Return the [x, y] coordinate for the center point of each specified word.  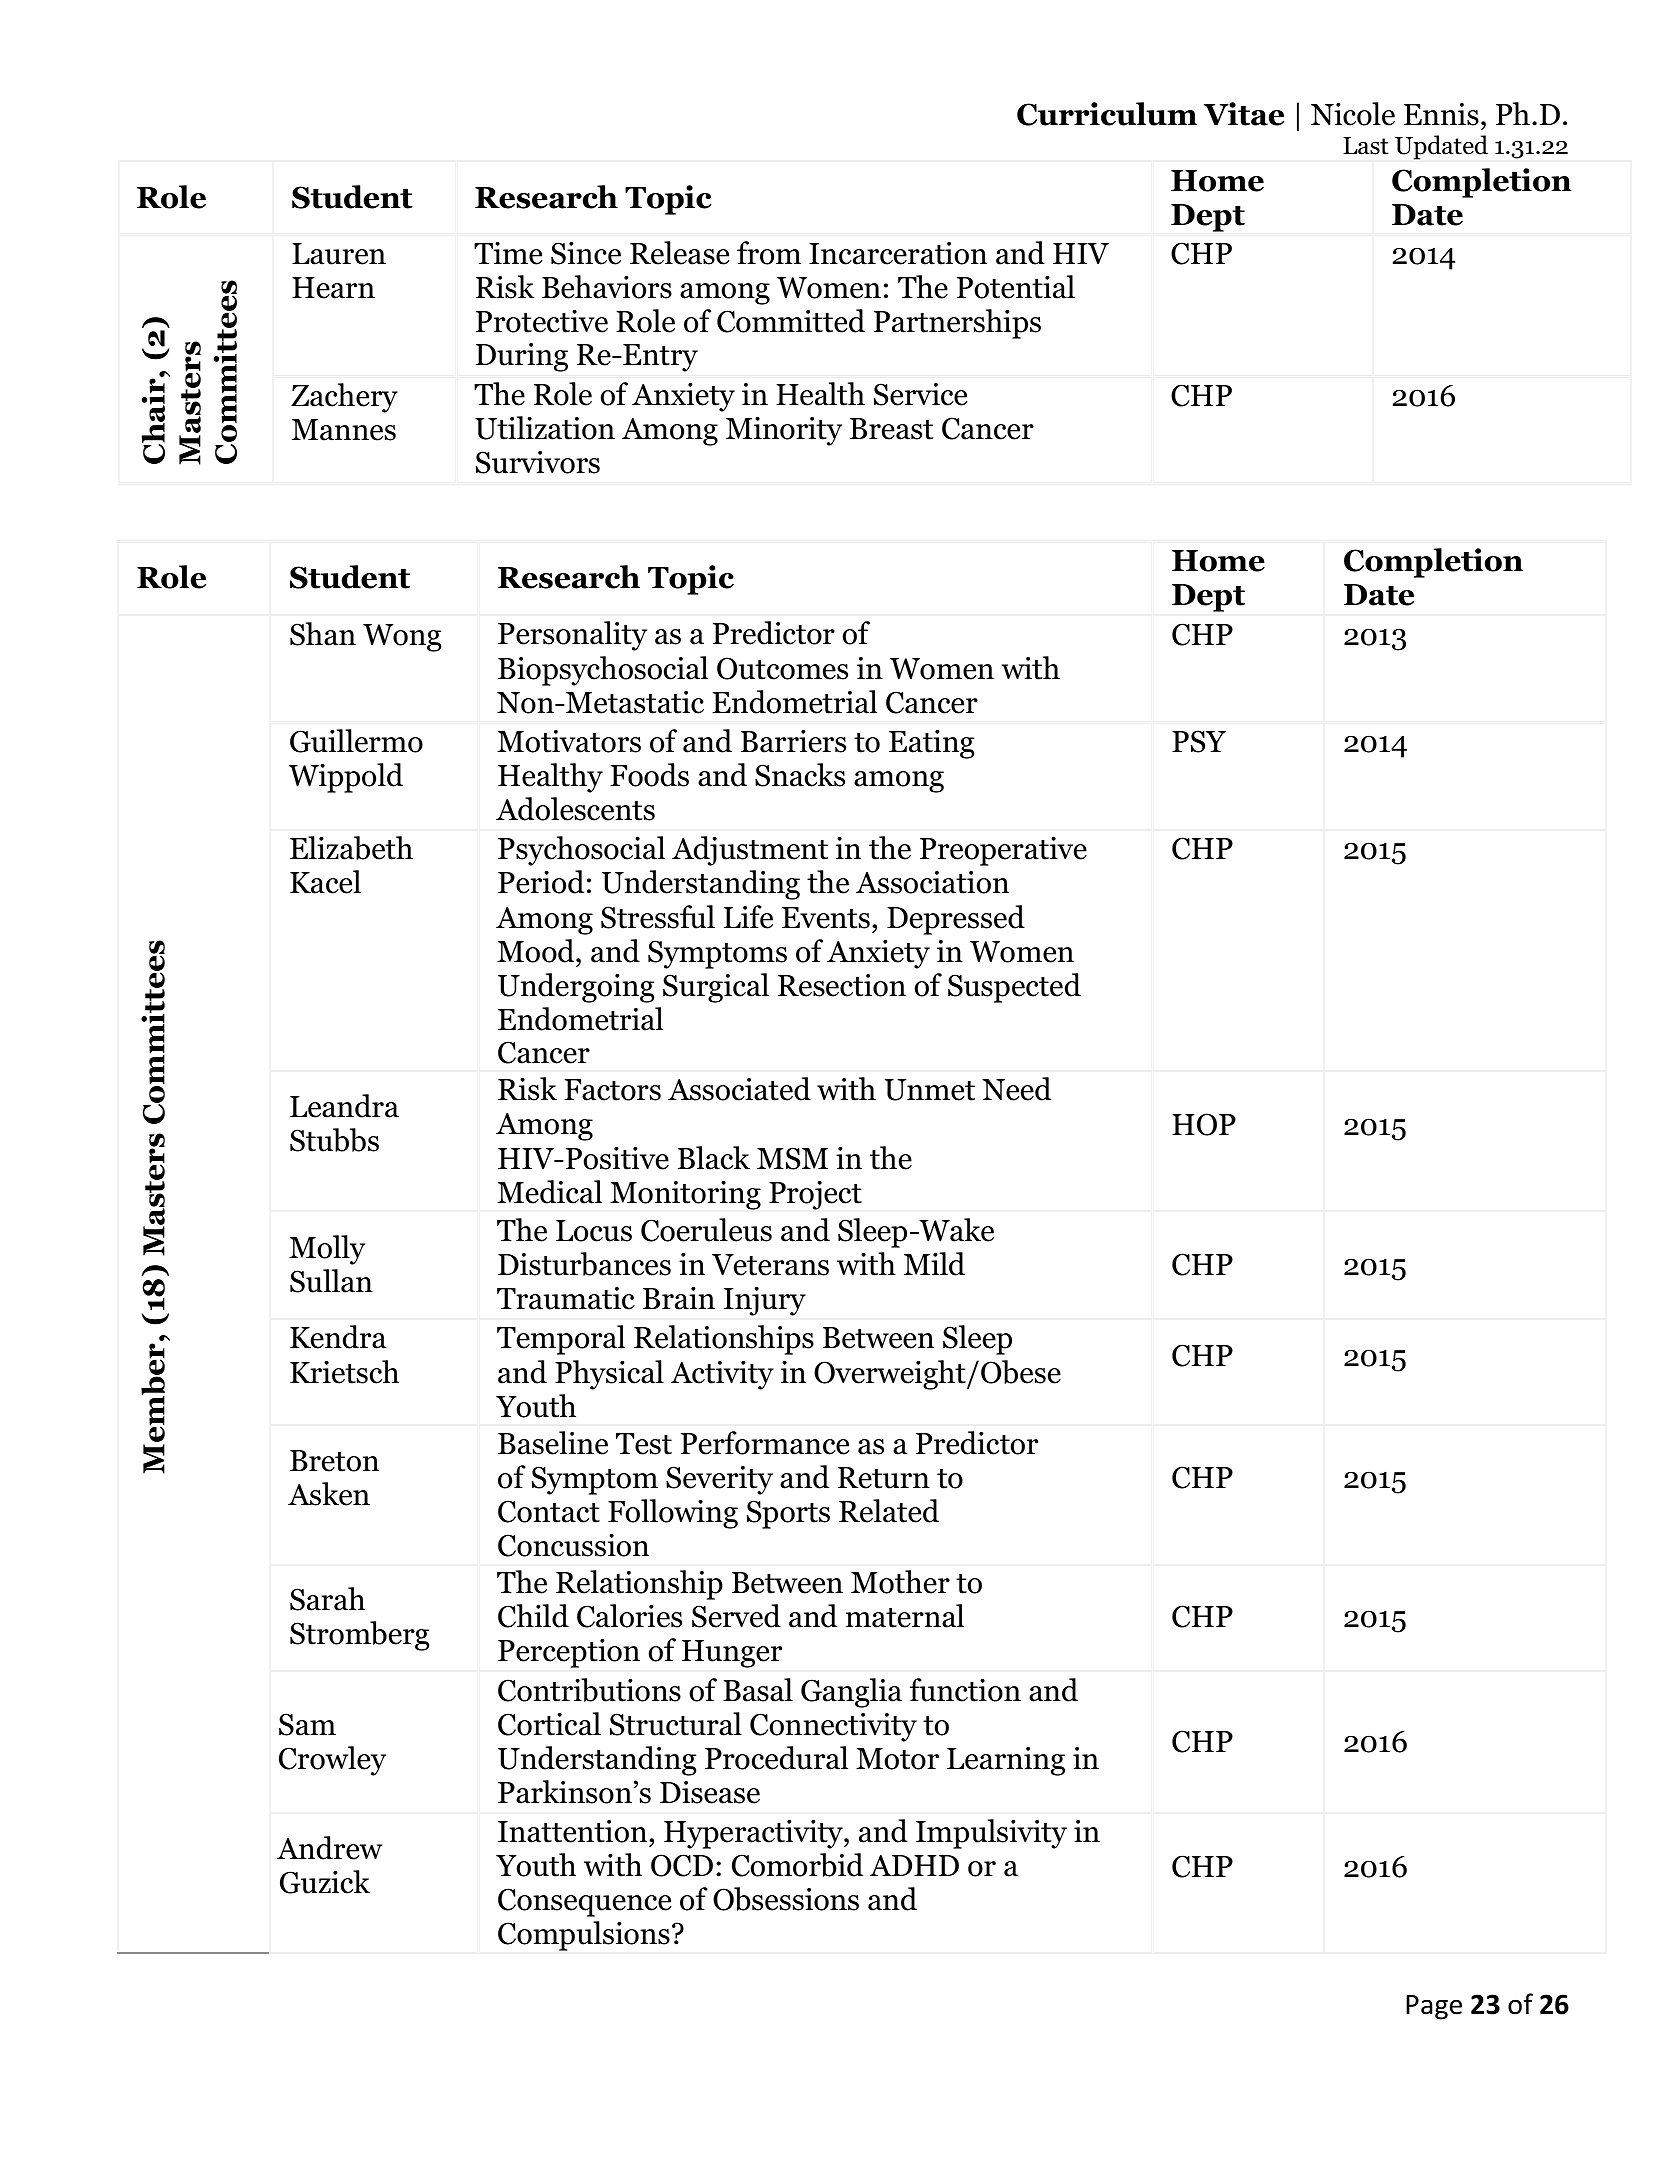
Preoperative [1003, 851]
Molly [327, 1250]
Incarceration [898, 253]
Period [541, 882]
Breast [891, 429]
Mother [900, 1582]
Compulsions [584, 1936]
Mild [934, 1264]
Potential [1016, 287]
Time [508, 253]
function [965, 1690]
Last [1366, 146]
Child [533, 1616]
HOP [1204, 1124]
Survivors [538, 462]
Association [932, 882]
